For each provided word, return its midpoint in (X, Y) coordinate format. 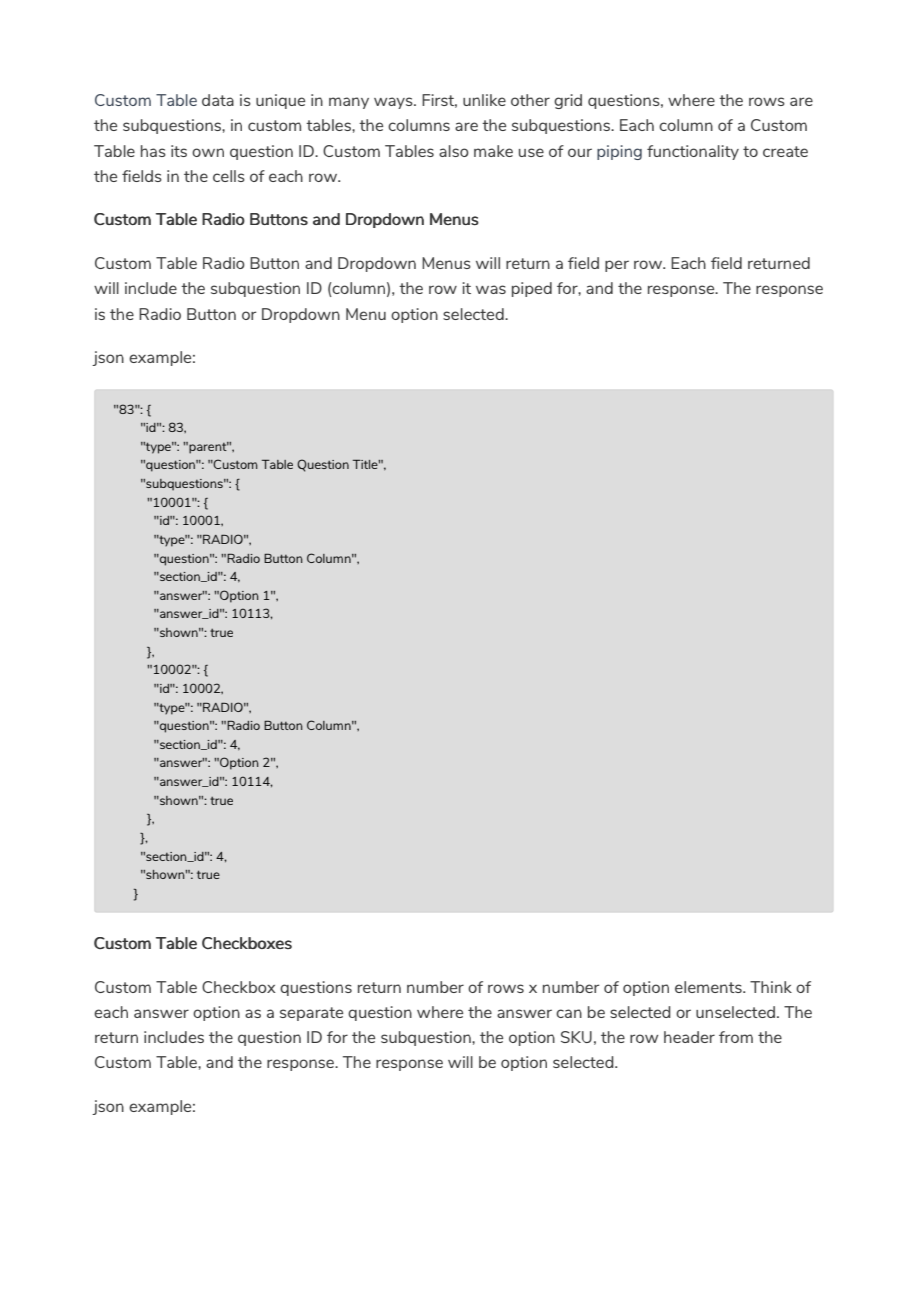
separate (311, 1014)
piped (532, 289)
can (569, 1013)
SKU (576, 1037)
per (617, 266)
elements (709, 987)
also (454, 151)
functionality (693, 152)
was (491, 289)
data (218, 100)
